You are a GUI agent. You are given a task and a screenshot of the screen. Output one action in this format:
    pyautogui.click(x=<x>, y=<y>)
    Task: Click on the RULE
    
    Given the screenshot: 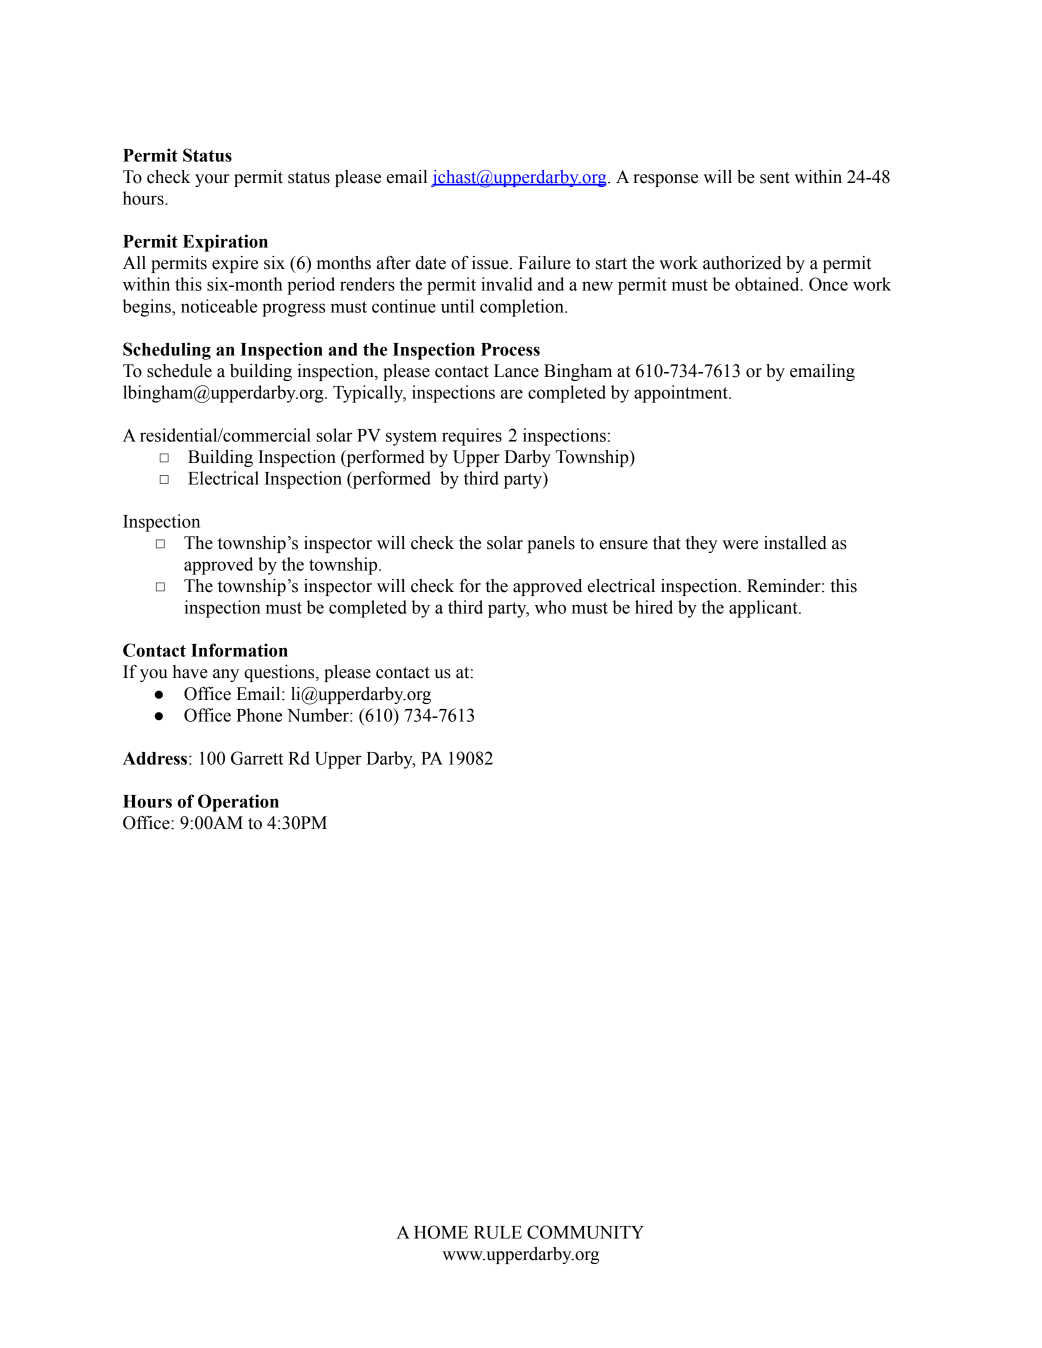 What is the action you would take?
    pyautogui.click(x=498, y=1232)
